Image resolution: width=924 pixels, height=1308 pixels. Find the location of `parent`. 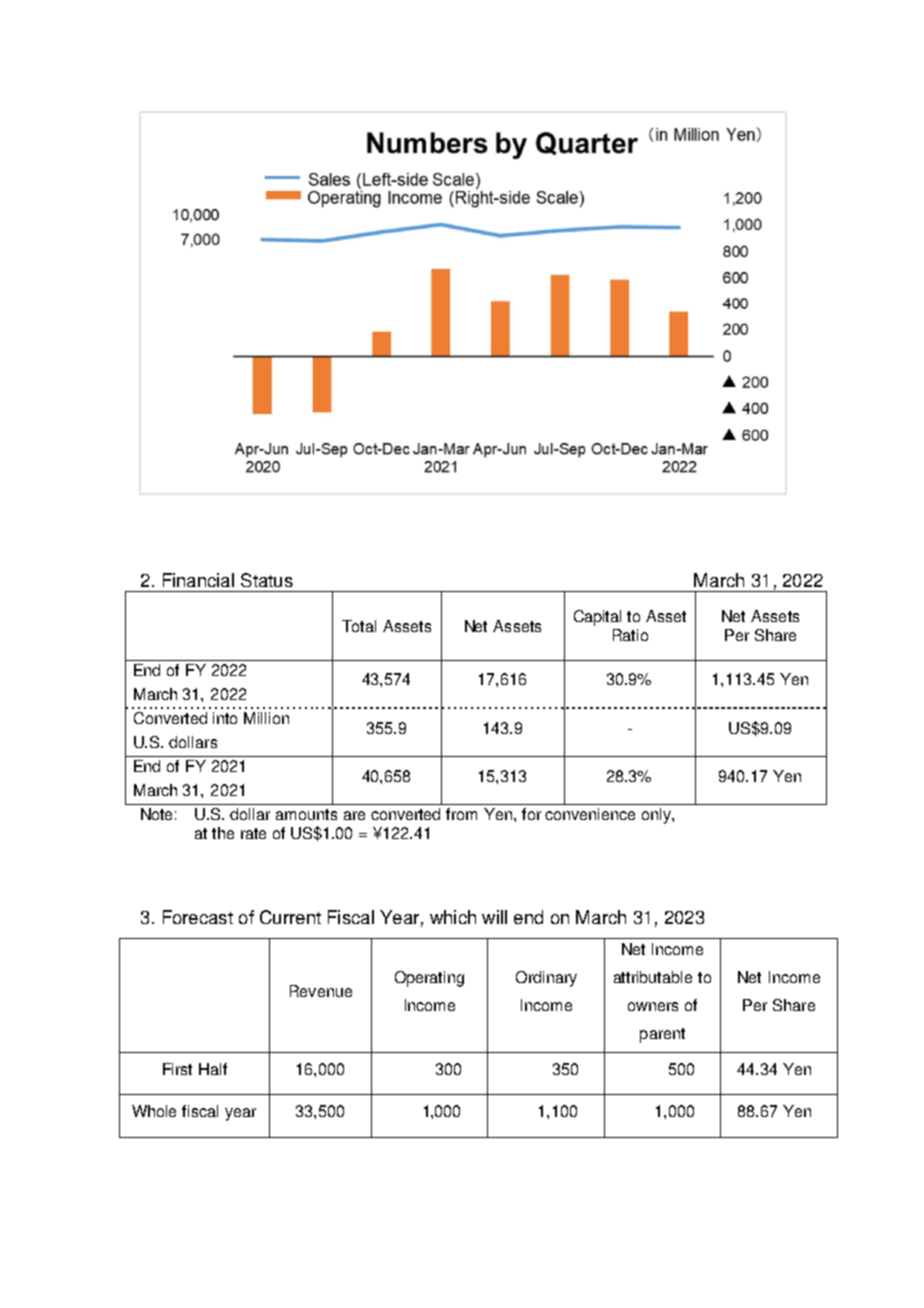

parent is located at coordinates (662, 1035).
